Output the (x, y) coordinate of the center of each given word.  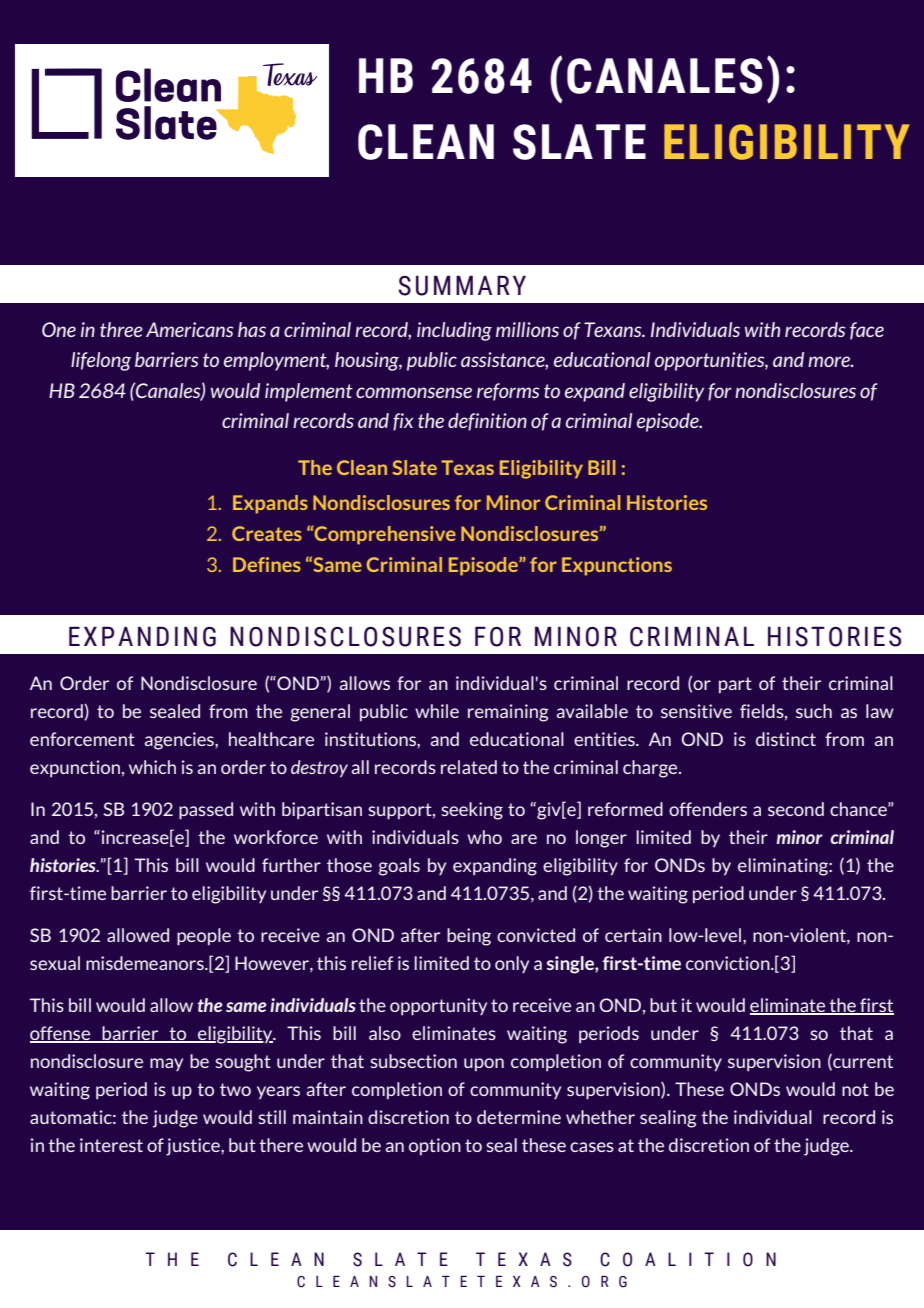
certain (633, 935)
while (437, 711)
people (204, 937)
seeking (472, 811)
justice (194, 1147)
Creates (267, 533)
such (814, 711)
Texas (467, 467)
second (796, 809)
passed (206, 811)
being (469, 937)
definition (487, 422)
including (454, 331)
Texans (614, 329)
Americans (190, 329)
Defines (267, 564)
